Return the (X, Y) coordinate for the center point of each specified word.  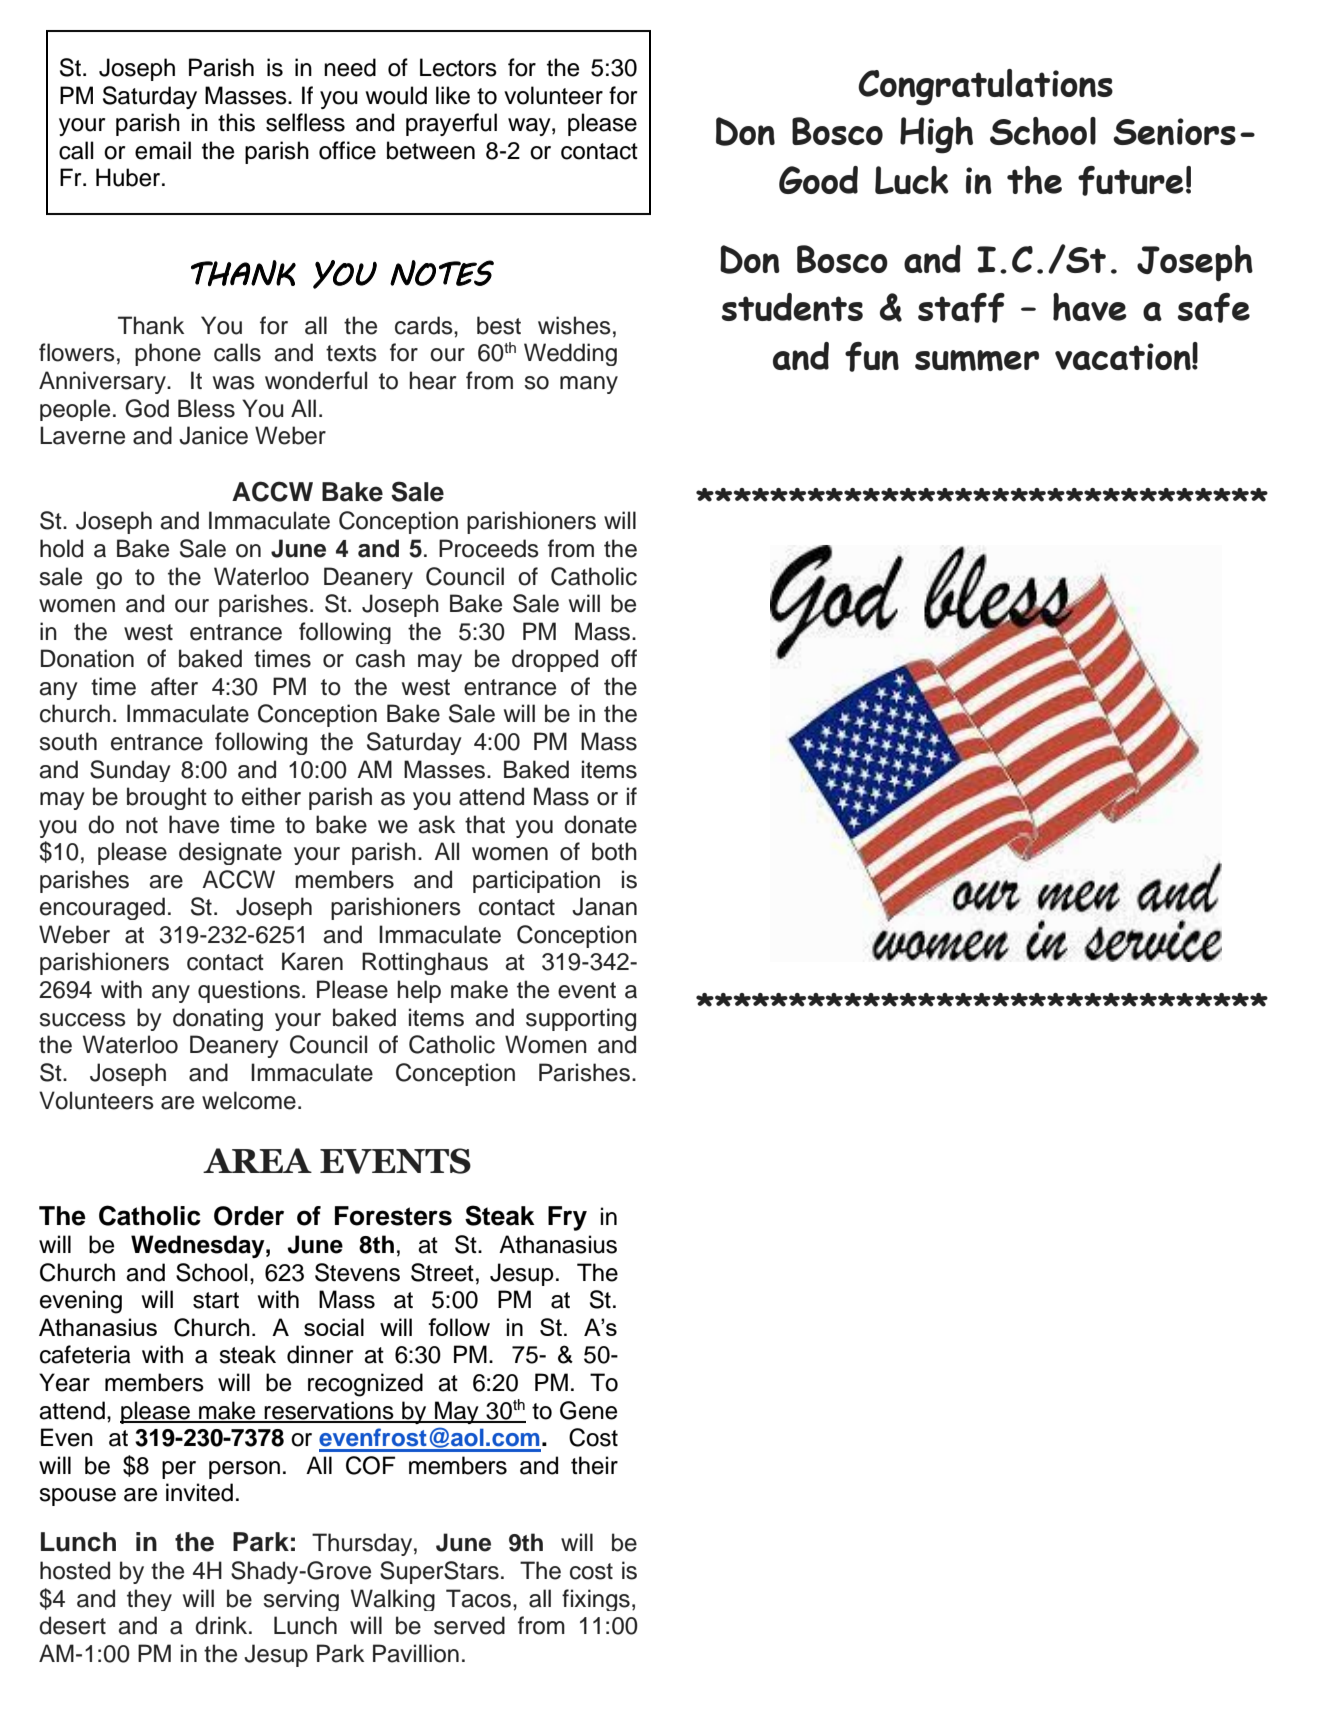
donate (600, 824)
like (453, 95)
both (614, 851)
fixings (596, 1600)
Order (249, 1216)
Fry (567, 1218)
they (149, 1600)
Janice (213, 435)
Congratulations (985, 87)
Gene (588, 1410)
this (236, 122)
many (589, 385)
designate (230, 853)
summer (977, 360)
